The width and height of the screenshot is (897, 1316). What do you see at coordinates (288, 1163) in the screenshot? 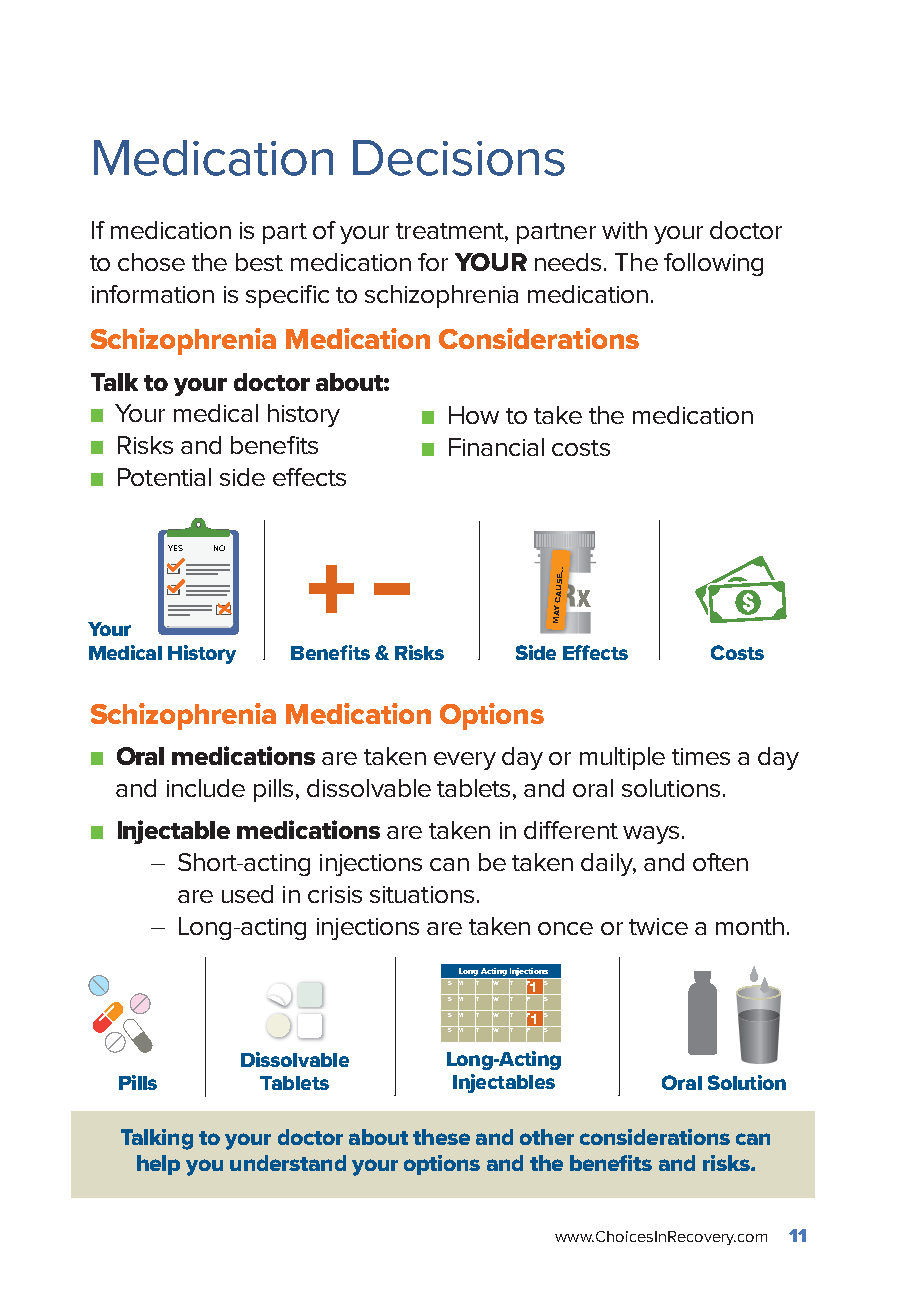
I see `understand` at bounding box center [288, 1163].
